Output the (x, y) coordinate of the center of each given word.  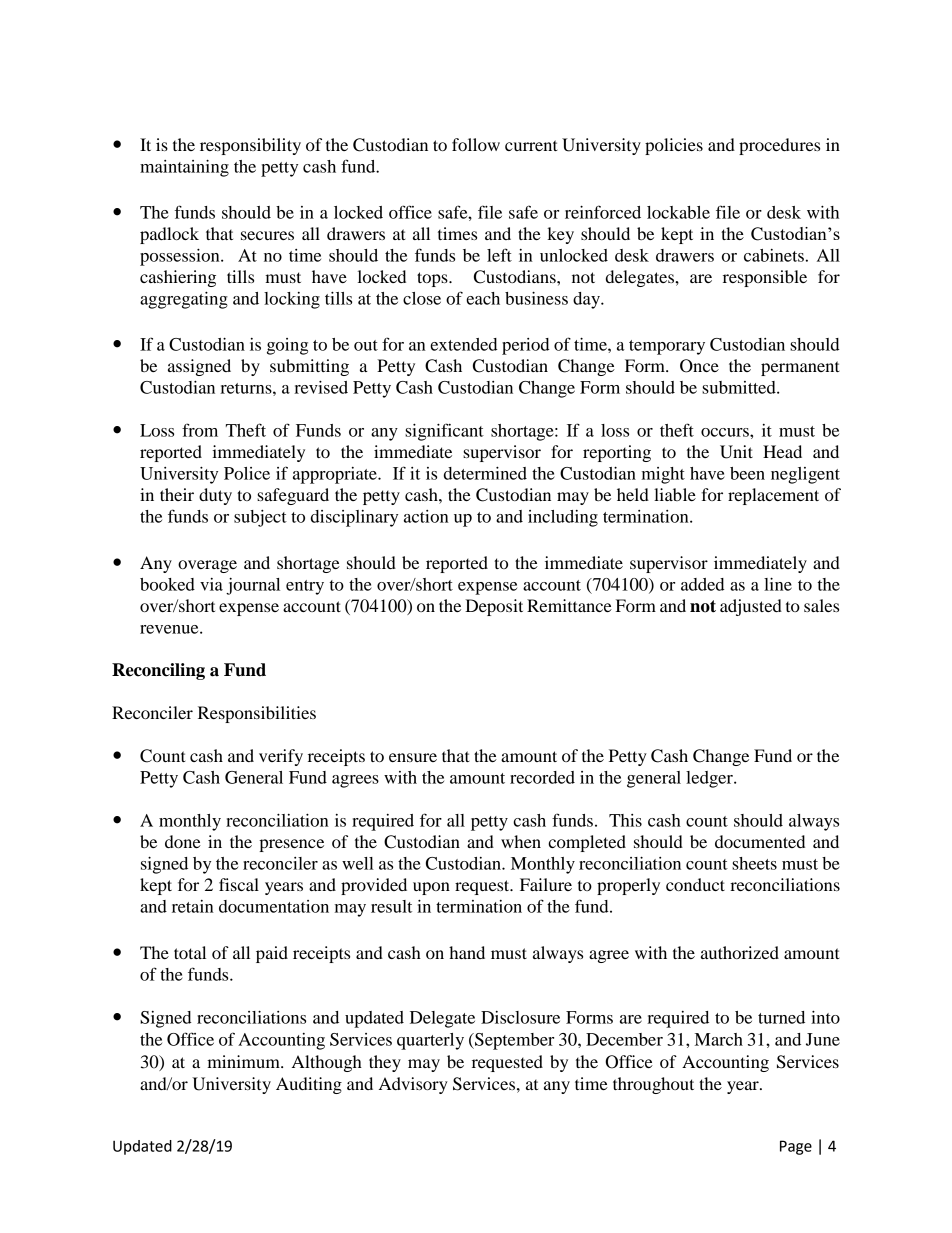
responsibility (250, 146)
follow (476, 144)
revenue (170, 629)
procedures (779, 146)
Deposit (494, 607)
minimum (244, 1061)
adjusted (751, 607)
